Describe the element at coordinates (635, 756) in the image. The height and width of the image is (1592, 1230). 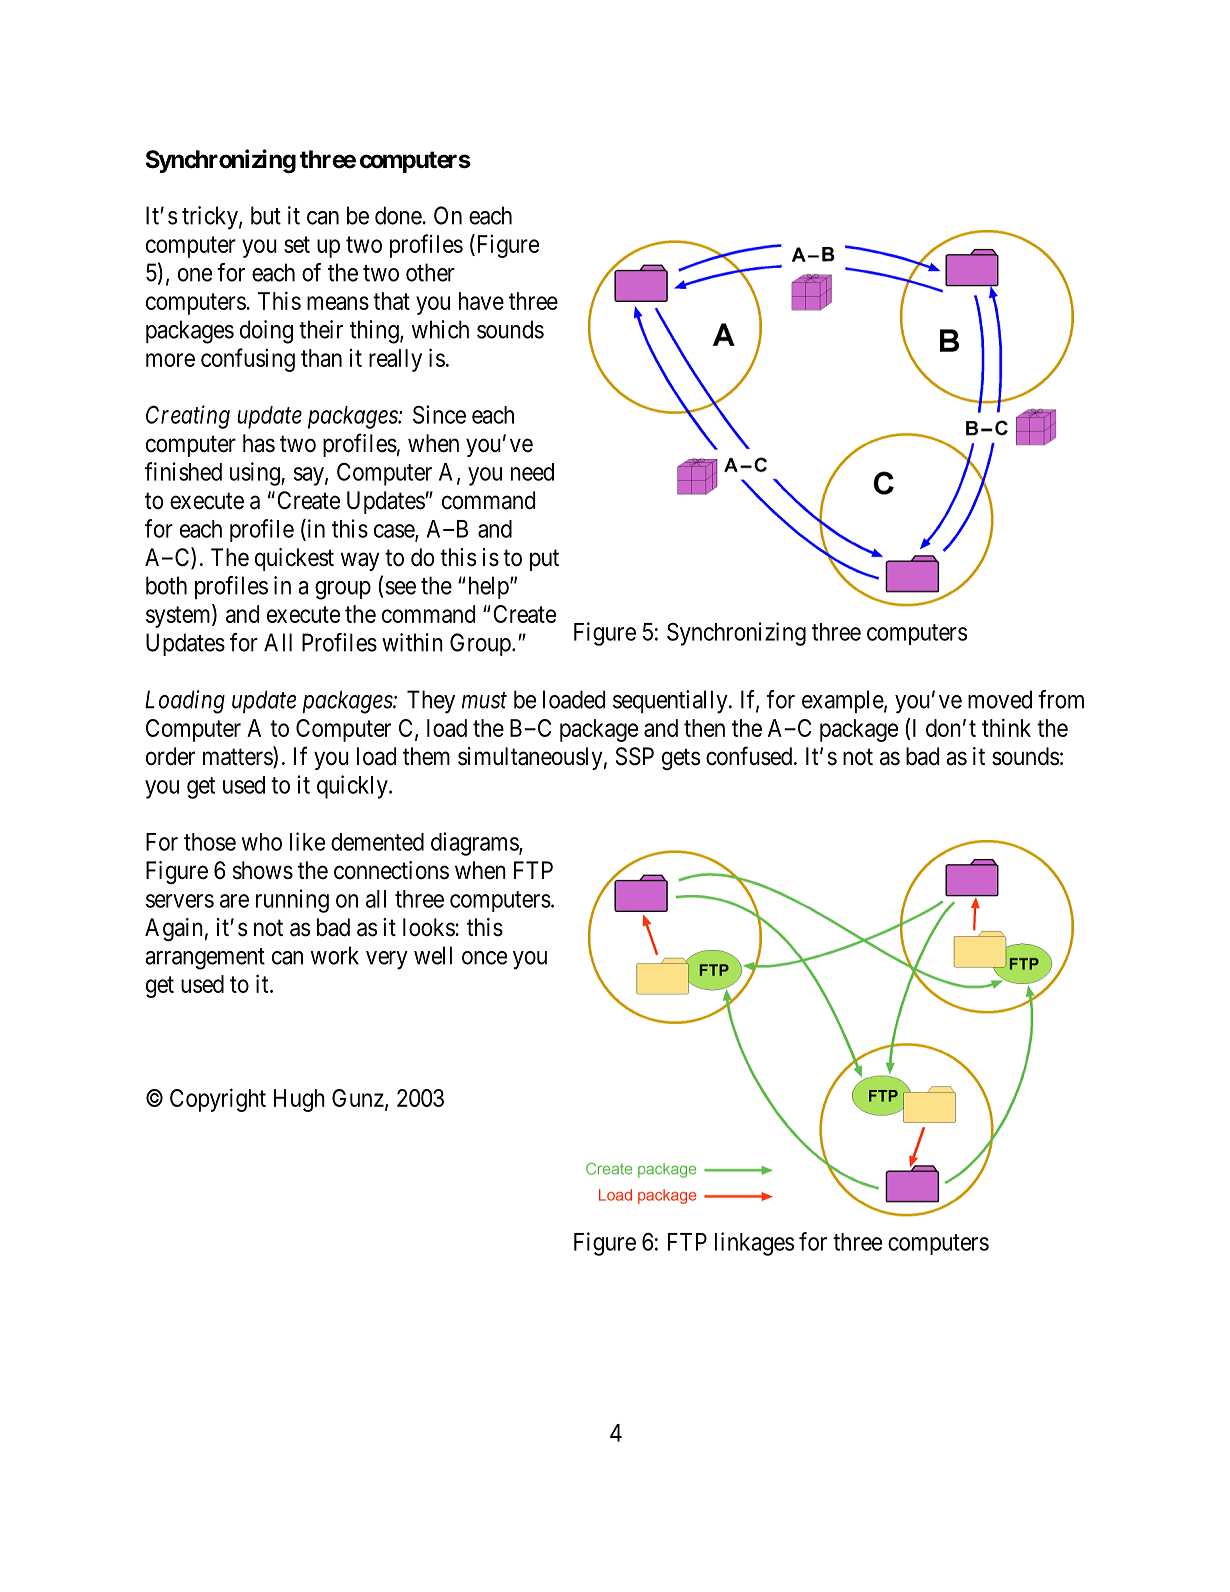
I see `SSP` at that location.
